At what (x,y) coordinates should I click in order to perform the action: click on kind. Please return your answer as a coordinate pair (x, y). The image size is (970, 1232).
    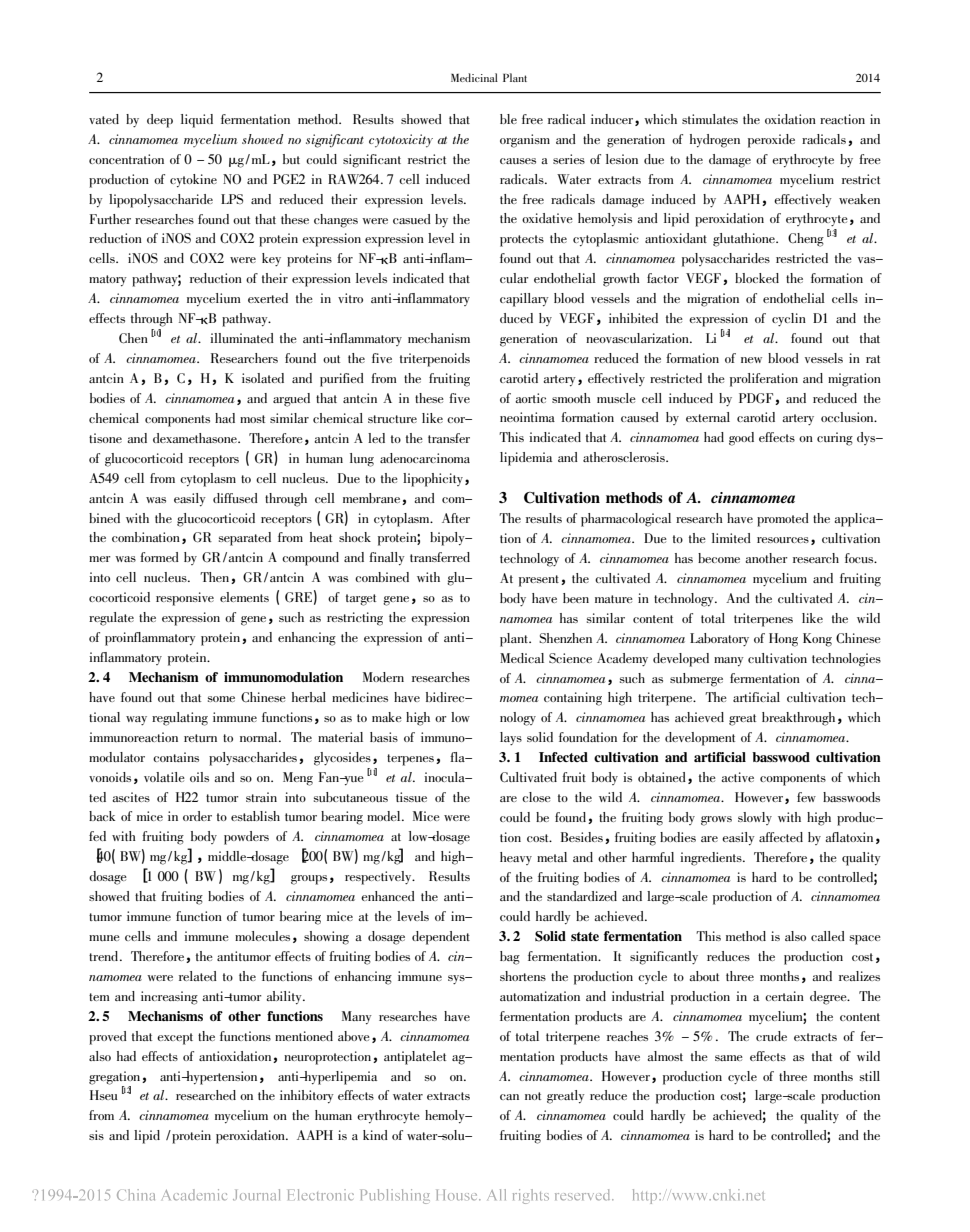
    Looking at the image, I should click on (375, 1135).
